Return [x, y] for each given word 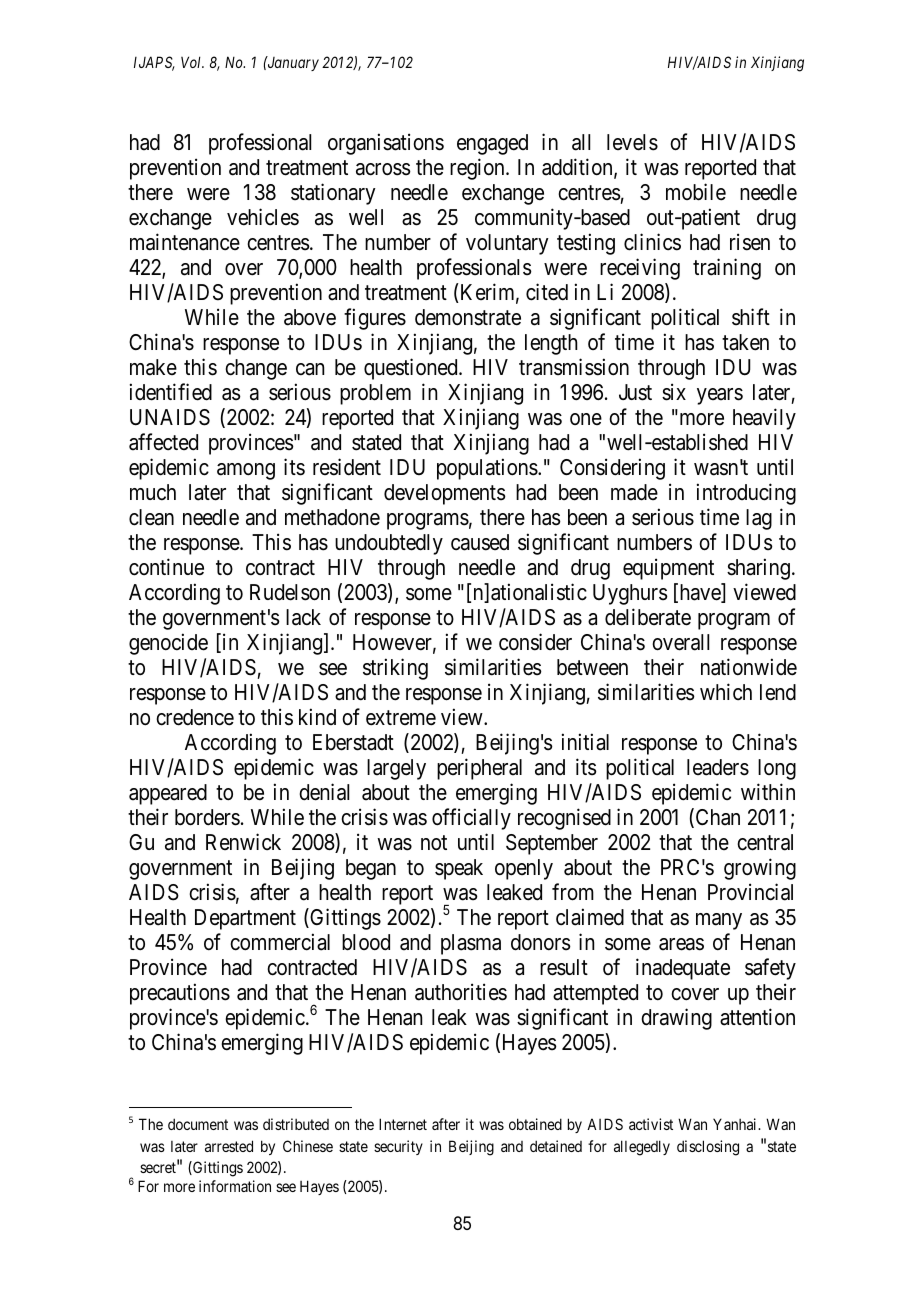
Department [245, 919]
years [720, 396]
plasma [471, 944]
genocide [168, 644]
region [478, 169]
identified [171, 392]
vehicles [263, 217]
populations [488, 469]
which [726, 692]
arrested [229, 1146]
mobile [696, 192]
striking [395, 669]
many [719, 921]
